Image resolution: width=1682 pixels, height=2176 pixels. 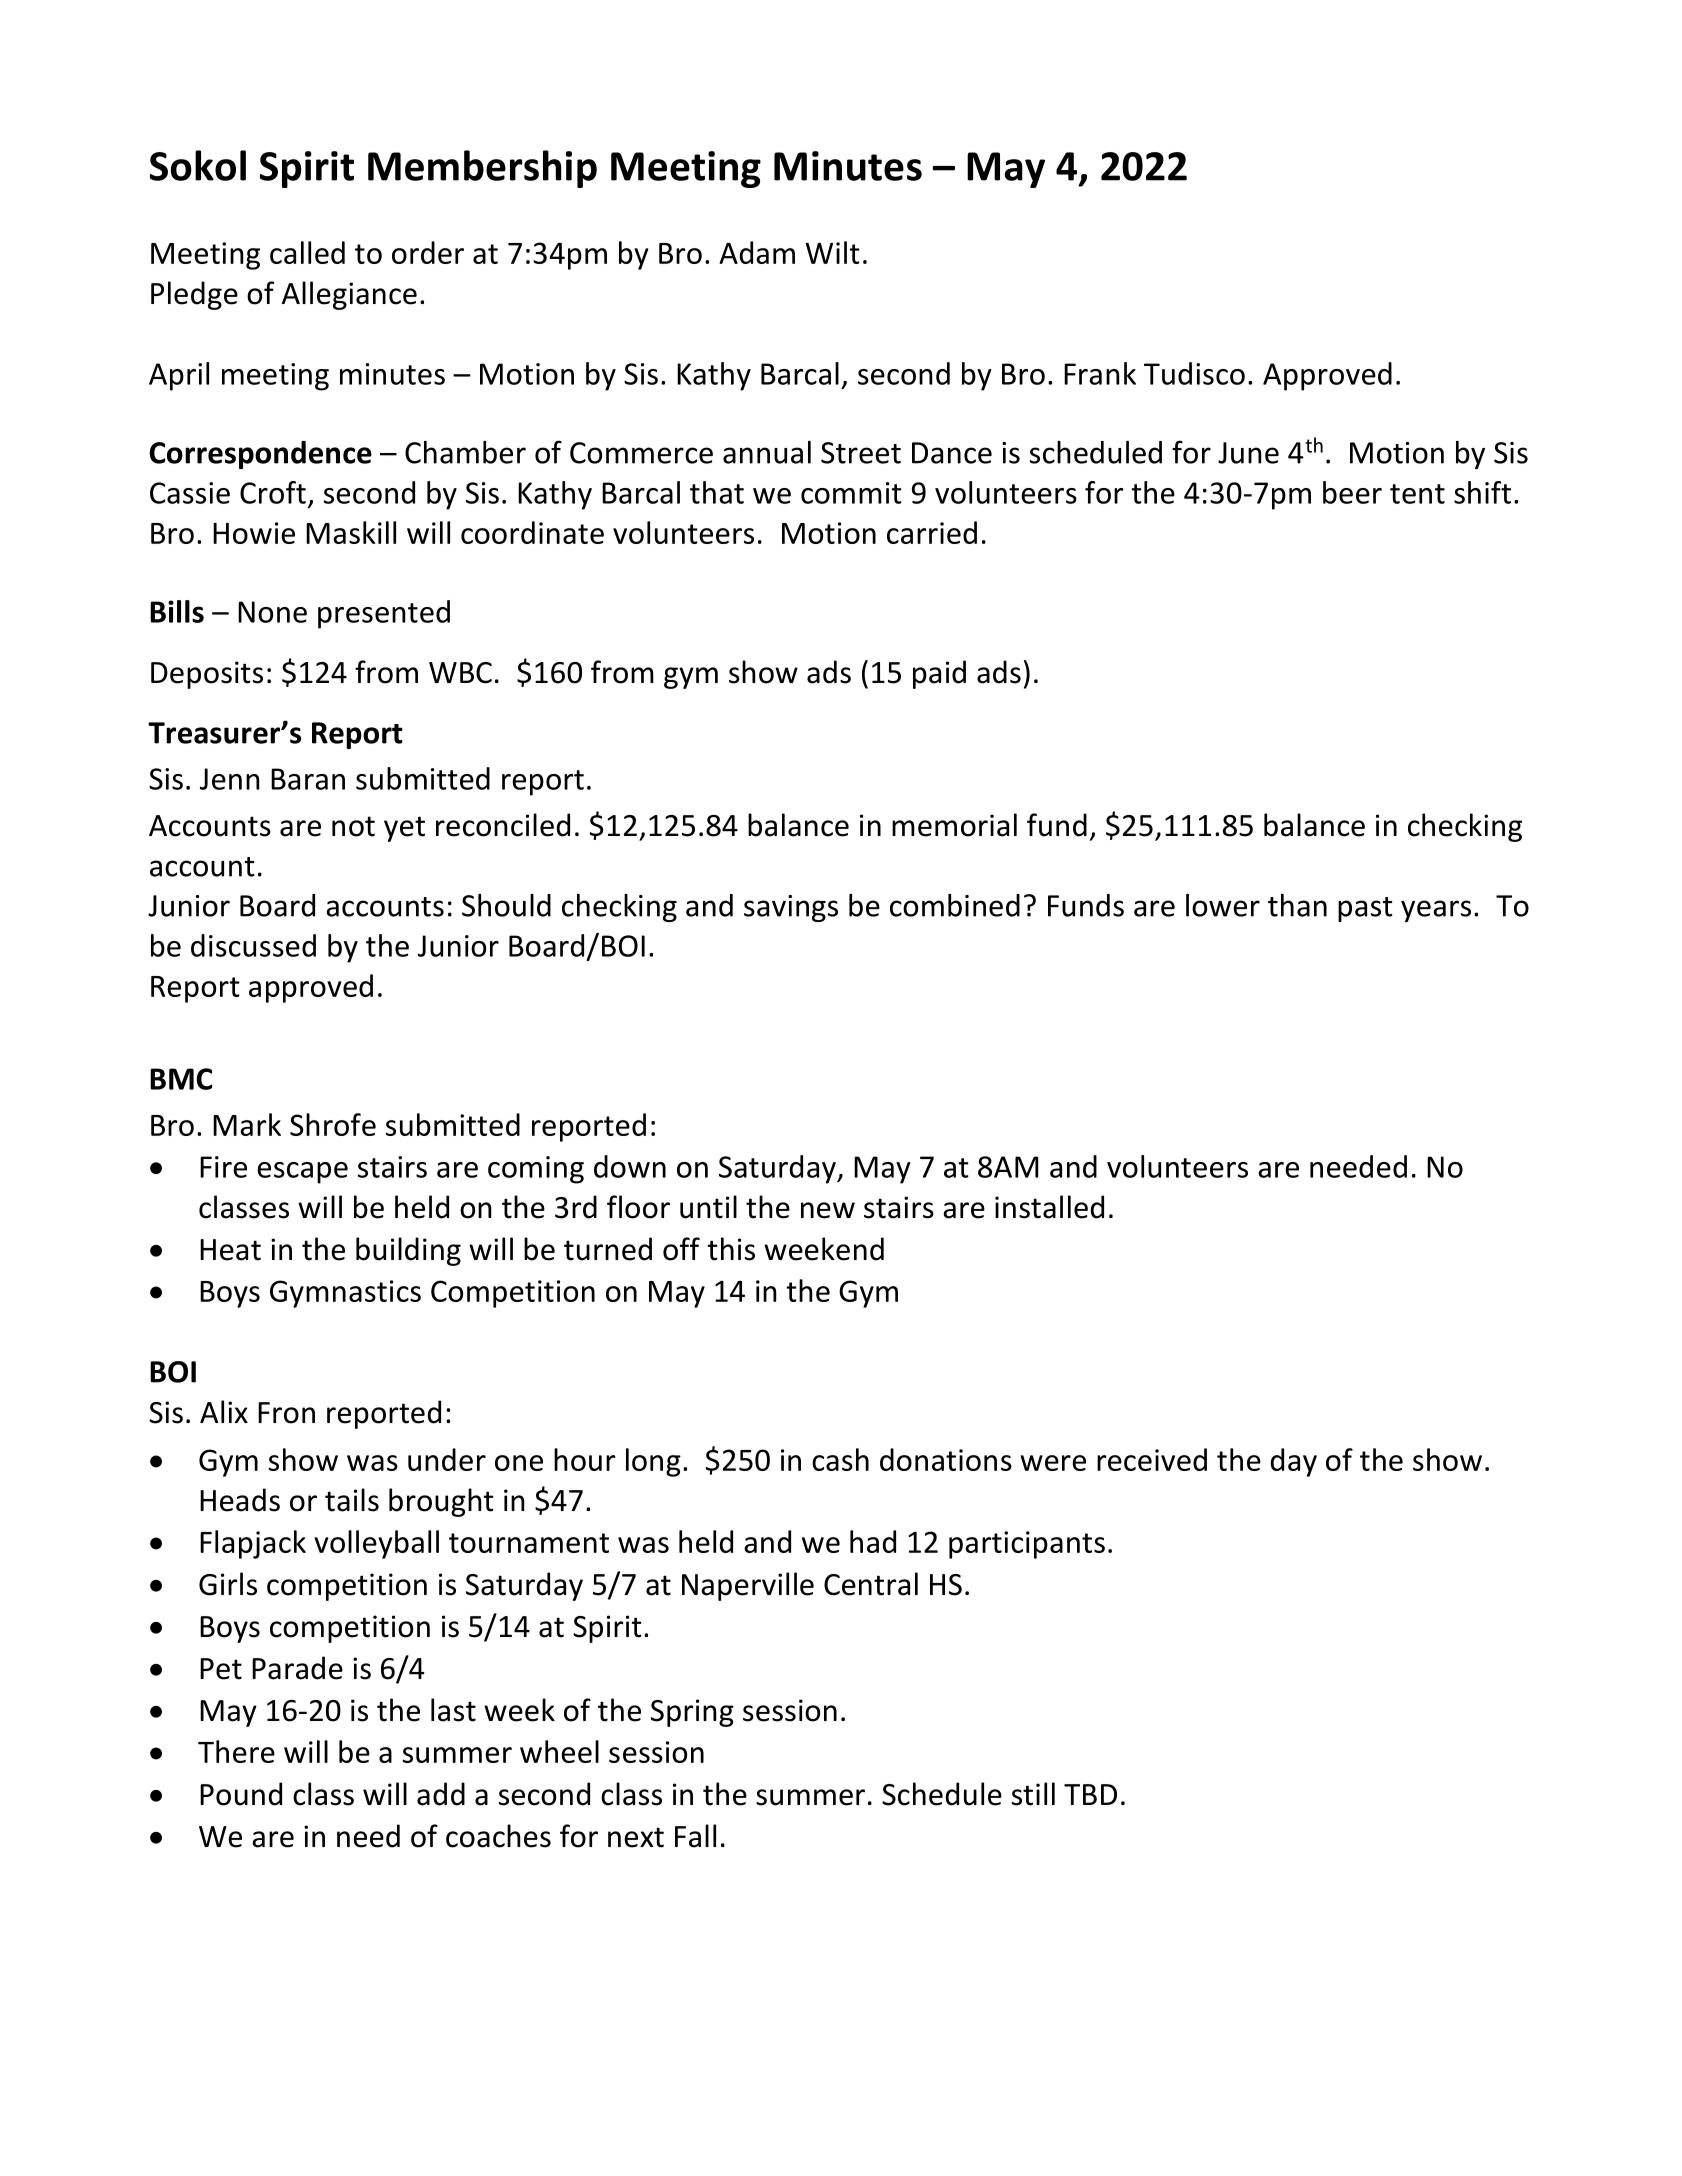 I want to click on Pound, so click(x=241, y=1794).
